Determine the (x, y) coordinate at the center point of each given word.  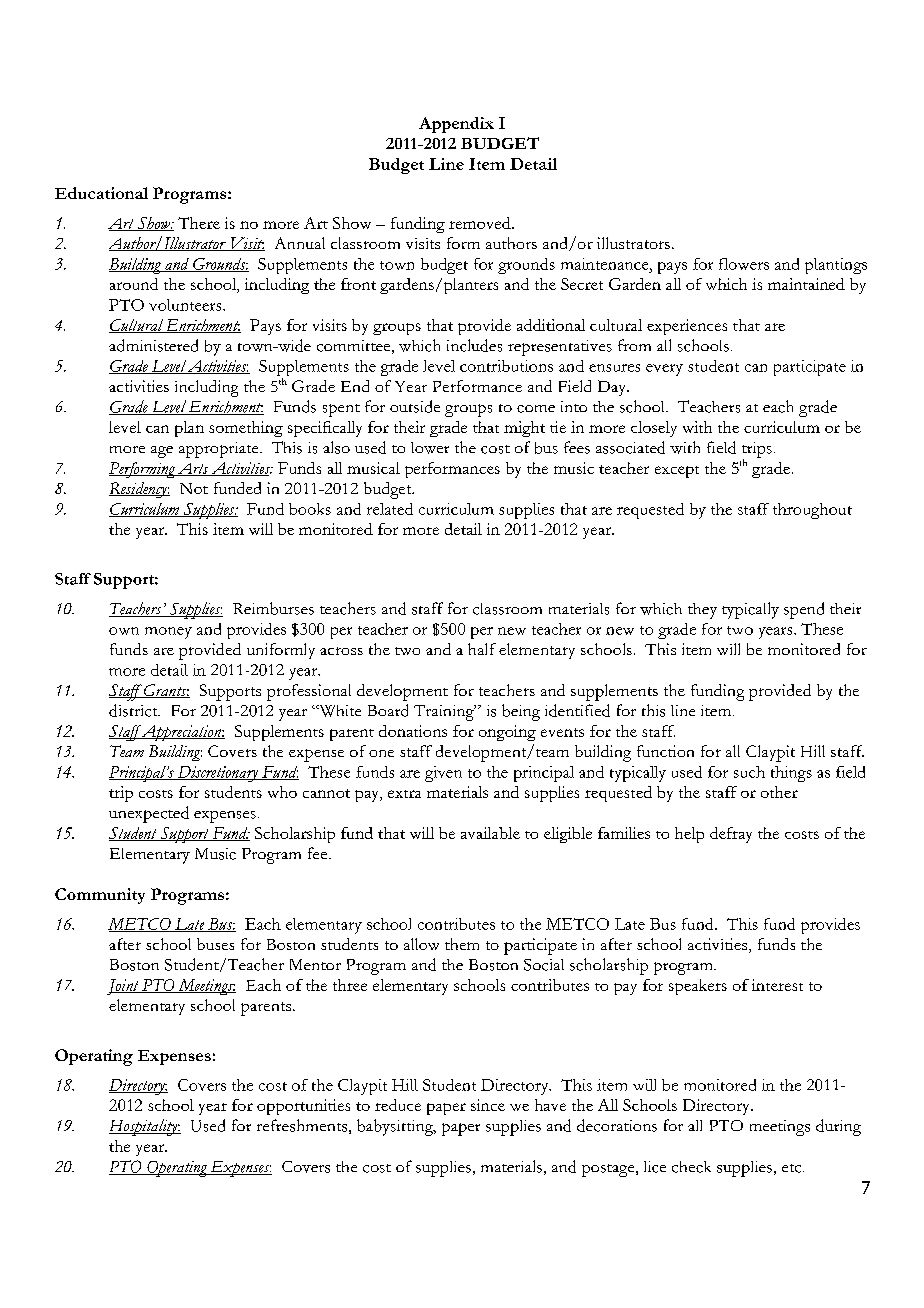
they (702, 611)
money (168, 633)
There (199, 223)
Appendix (456, 125)
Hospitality (144, 1127)
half (482, 649)
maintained (806, 284)
